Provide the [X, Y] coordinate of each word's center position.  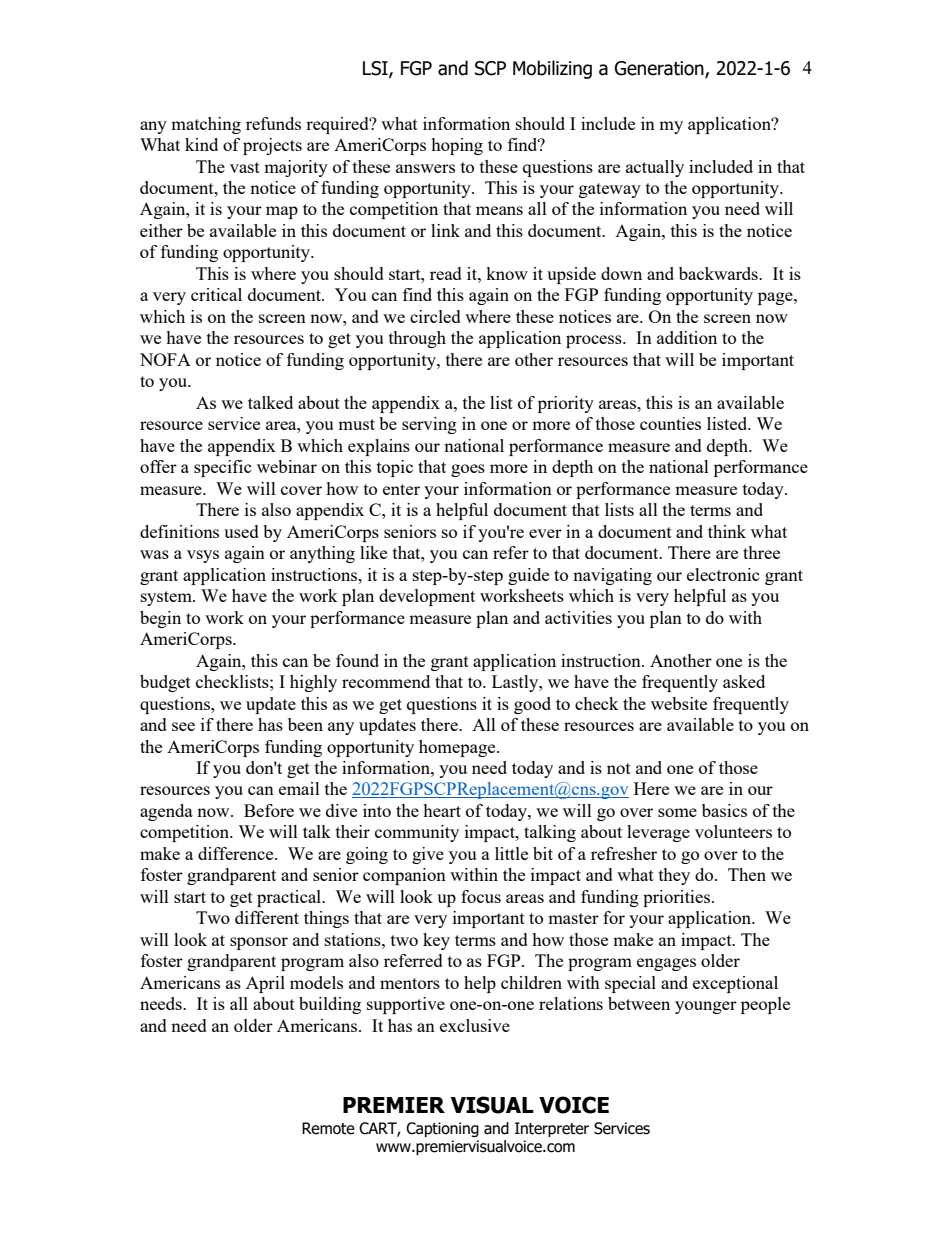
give [428, 855]
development [427, 597]
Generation [660, 69]
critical [216, 294]
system [167, 598]
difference [237, 853]
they [674, 876]
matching [206, 125]
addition [687, 337]
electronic [723, 574]
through [417, 339]
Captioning [442, 1129]
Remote [328, 1128]
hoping [457, 146]
